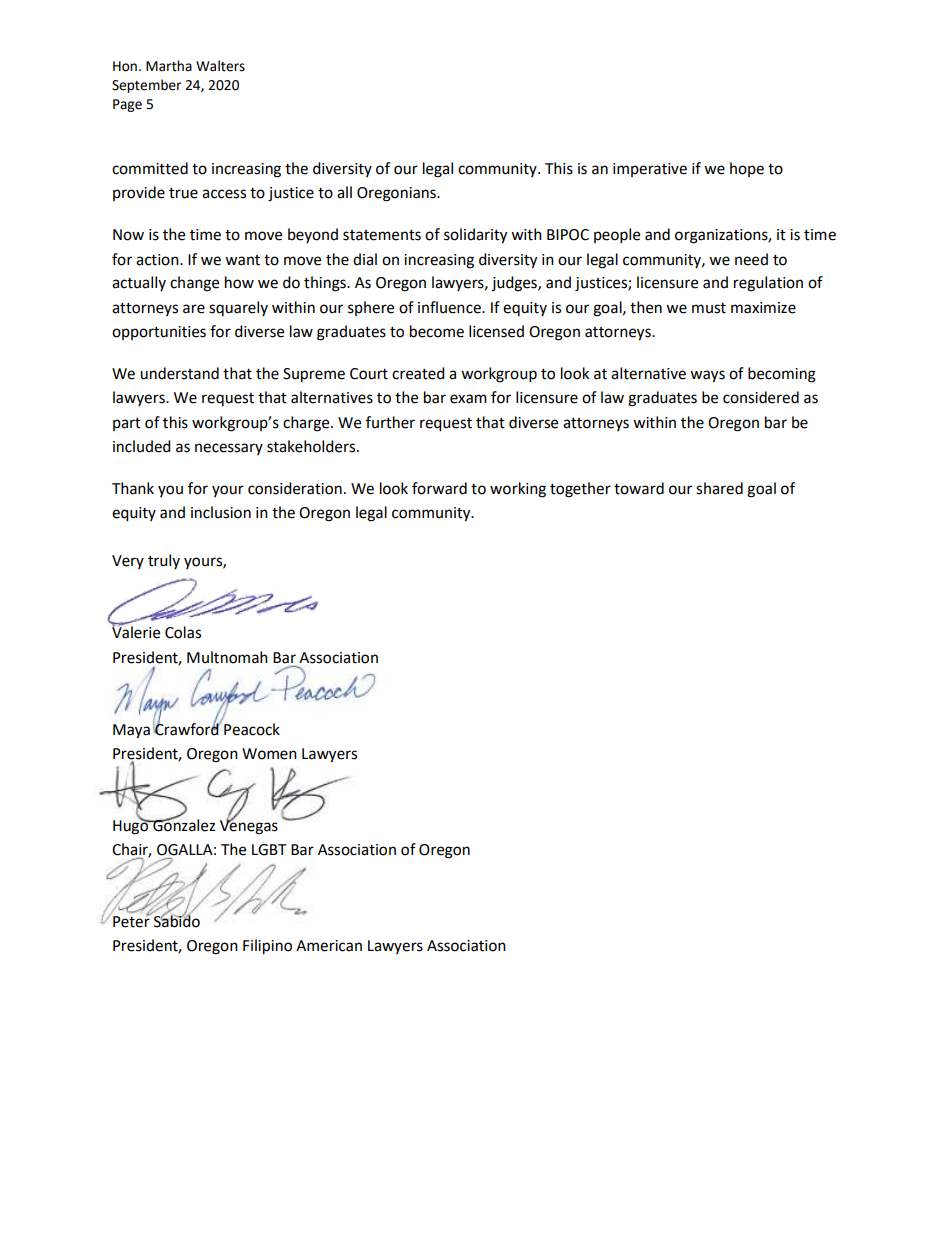 The height and width of the image is (1233, 952). I want to click on American, so click(329, 946).
